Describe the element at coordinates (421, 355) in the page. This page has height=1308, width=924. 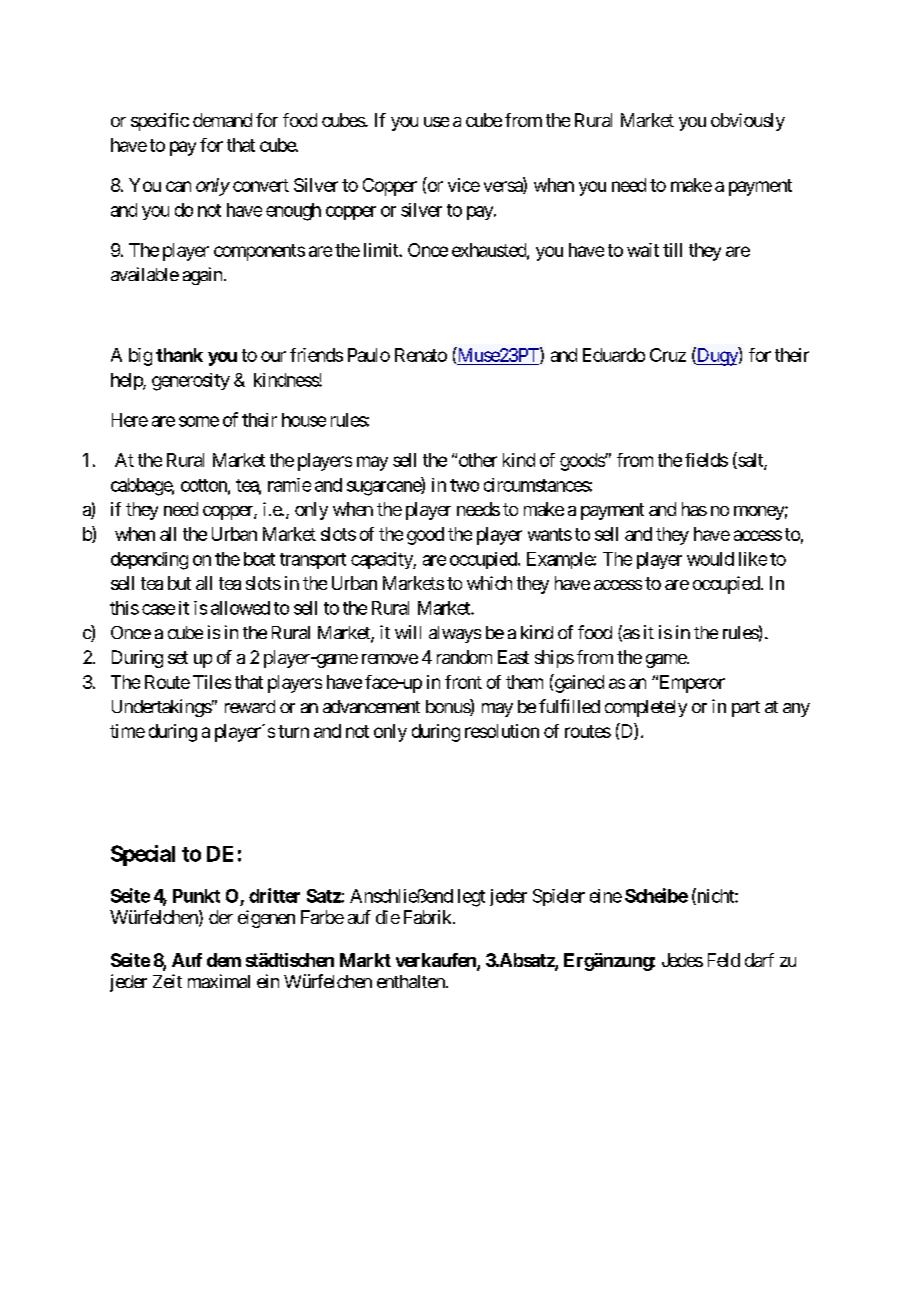
I see `Renato` at that location.
